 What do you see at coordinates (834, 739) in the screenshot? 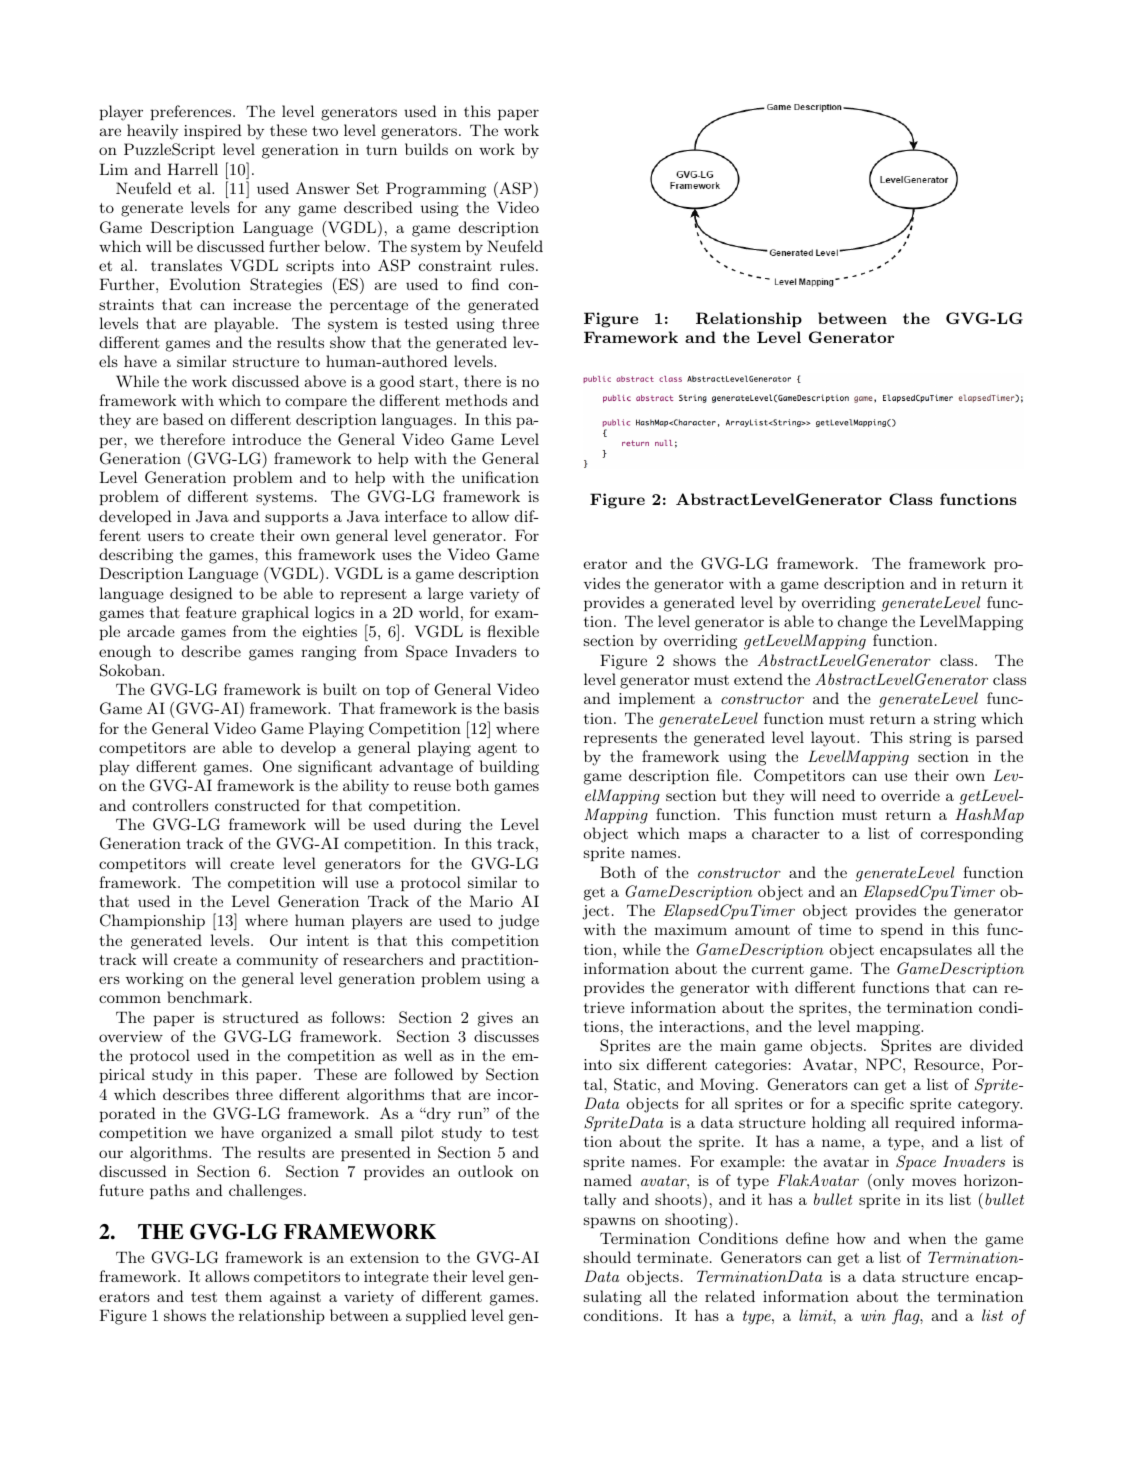
I see `layout` at bounding box center [834, 739].
